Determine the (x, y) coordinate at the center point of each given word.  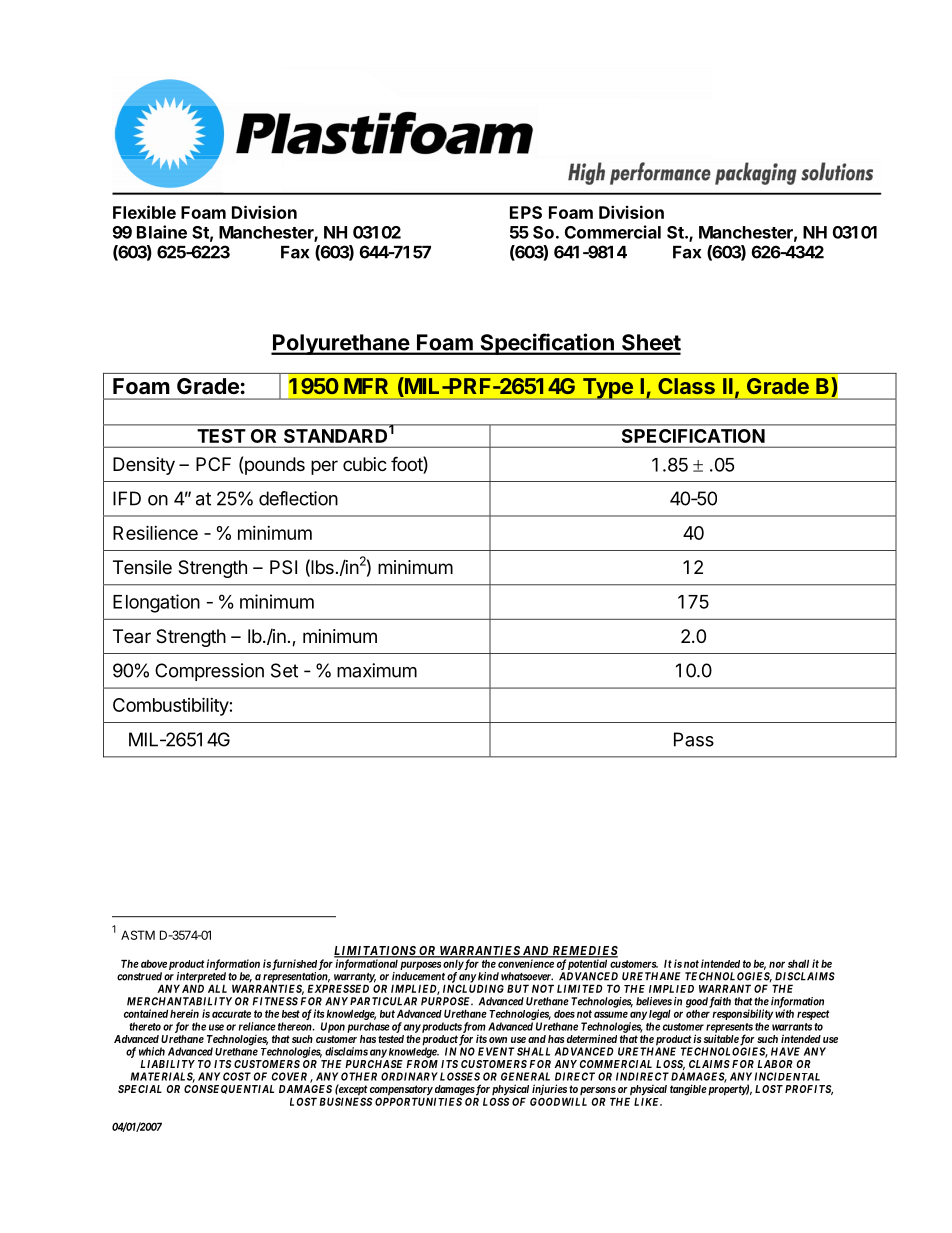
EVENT (496, 1051)
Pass (694, 739)
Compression (209, 672)
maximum (377, 670)
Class (686, 386)
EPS (526, 212)
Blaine (162, 232)
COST (237, 1076)
